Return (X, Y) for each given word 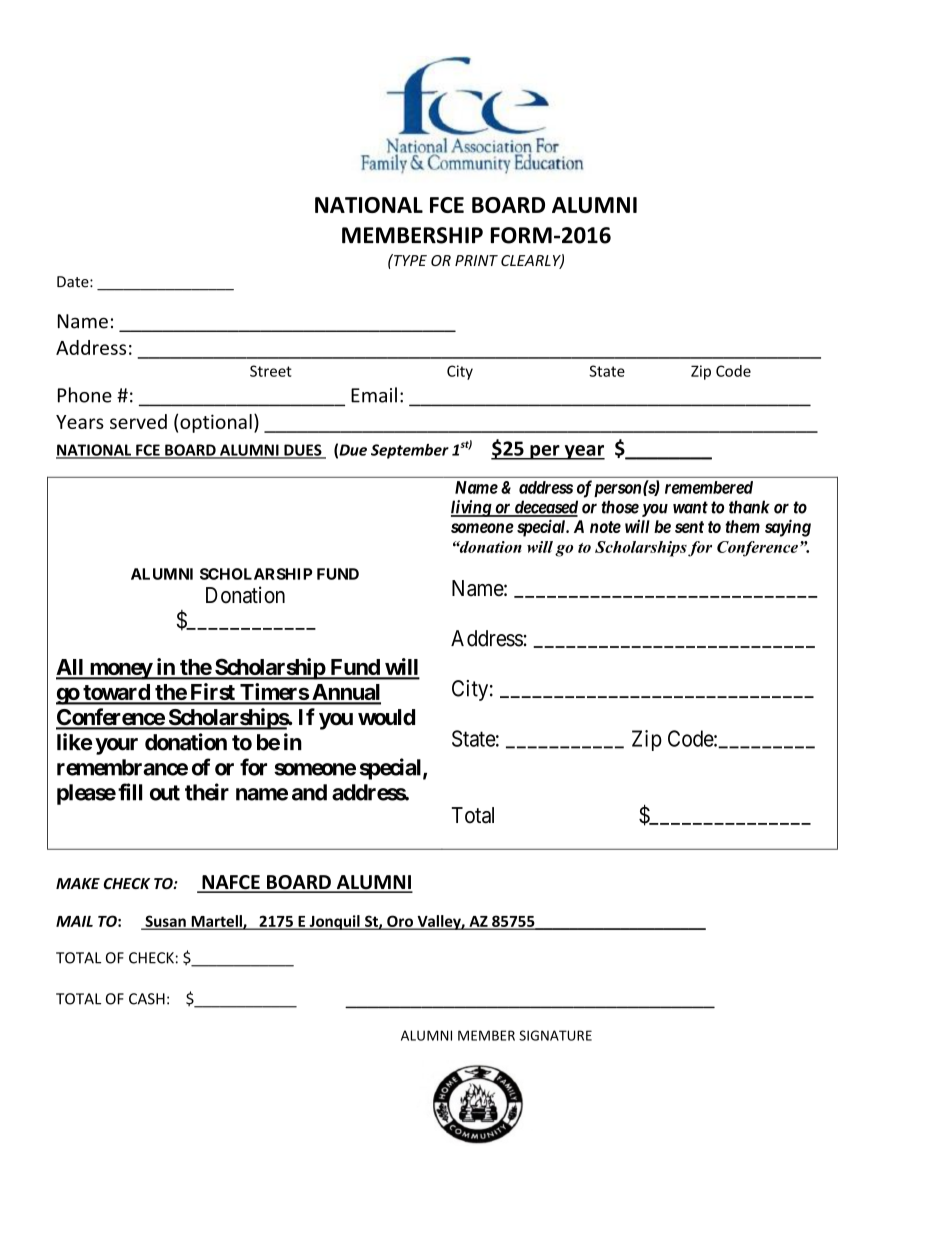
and (309, 792)
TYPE (409, 260)
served (138, 421)
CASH (147, 999)
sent (689, 527)
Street (271, 371)
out (165, 793)
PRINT (476, 260)
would (386, 717)
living (472, 508)
